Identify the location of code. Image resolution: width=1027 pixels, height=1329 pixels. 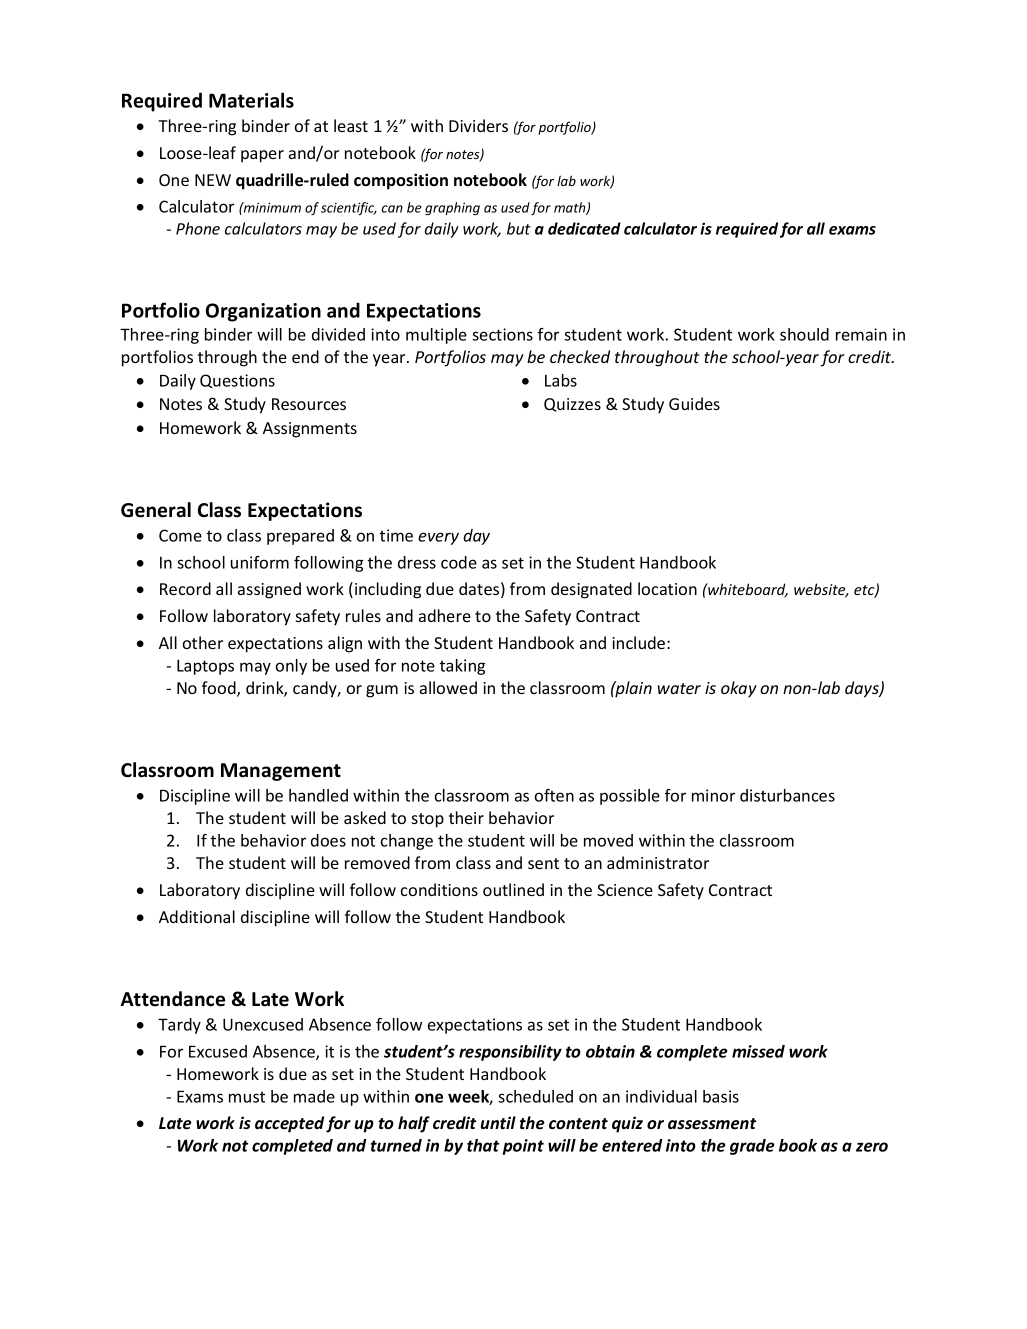
(459, 562).
